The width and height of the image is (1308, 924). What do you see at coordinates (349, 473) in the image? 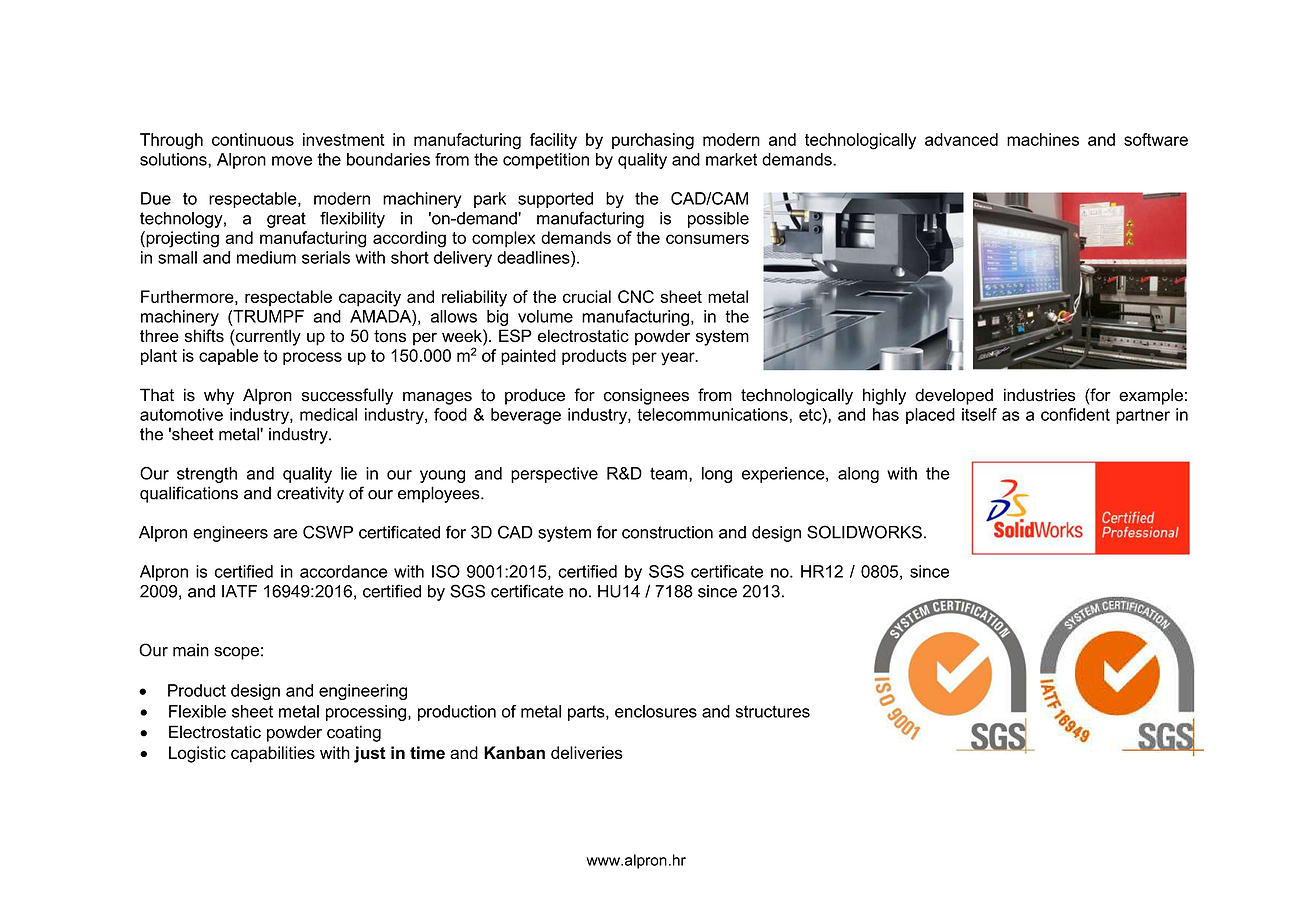
I see `lie` at bounding box center [349, 473].
